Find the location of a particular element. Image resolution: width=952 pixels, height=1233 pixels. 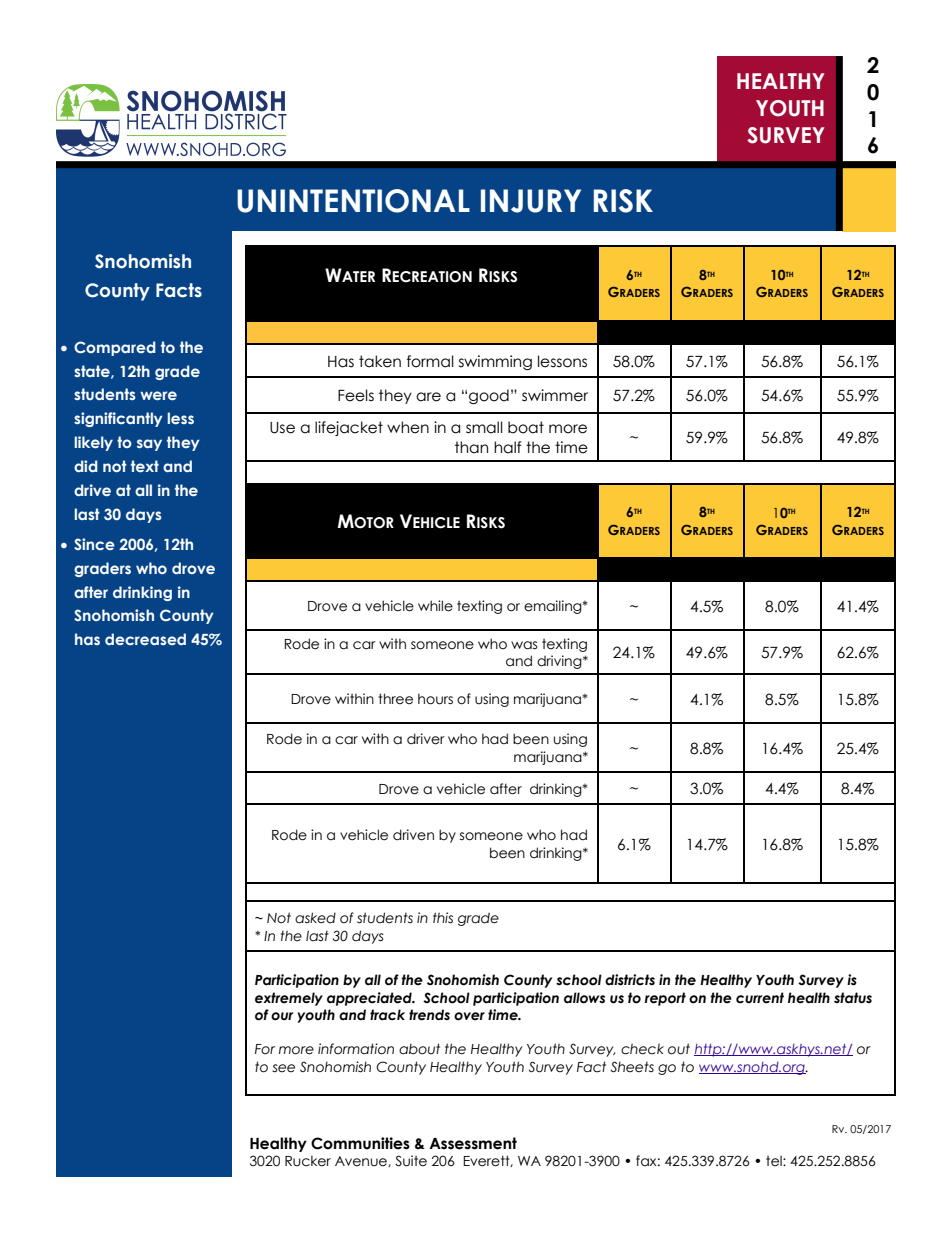

this is located at coordinates (443, 918).
